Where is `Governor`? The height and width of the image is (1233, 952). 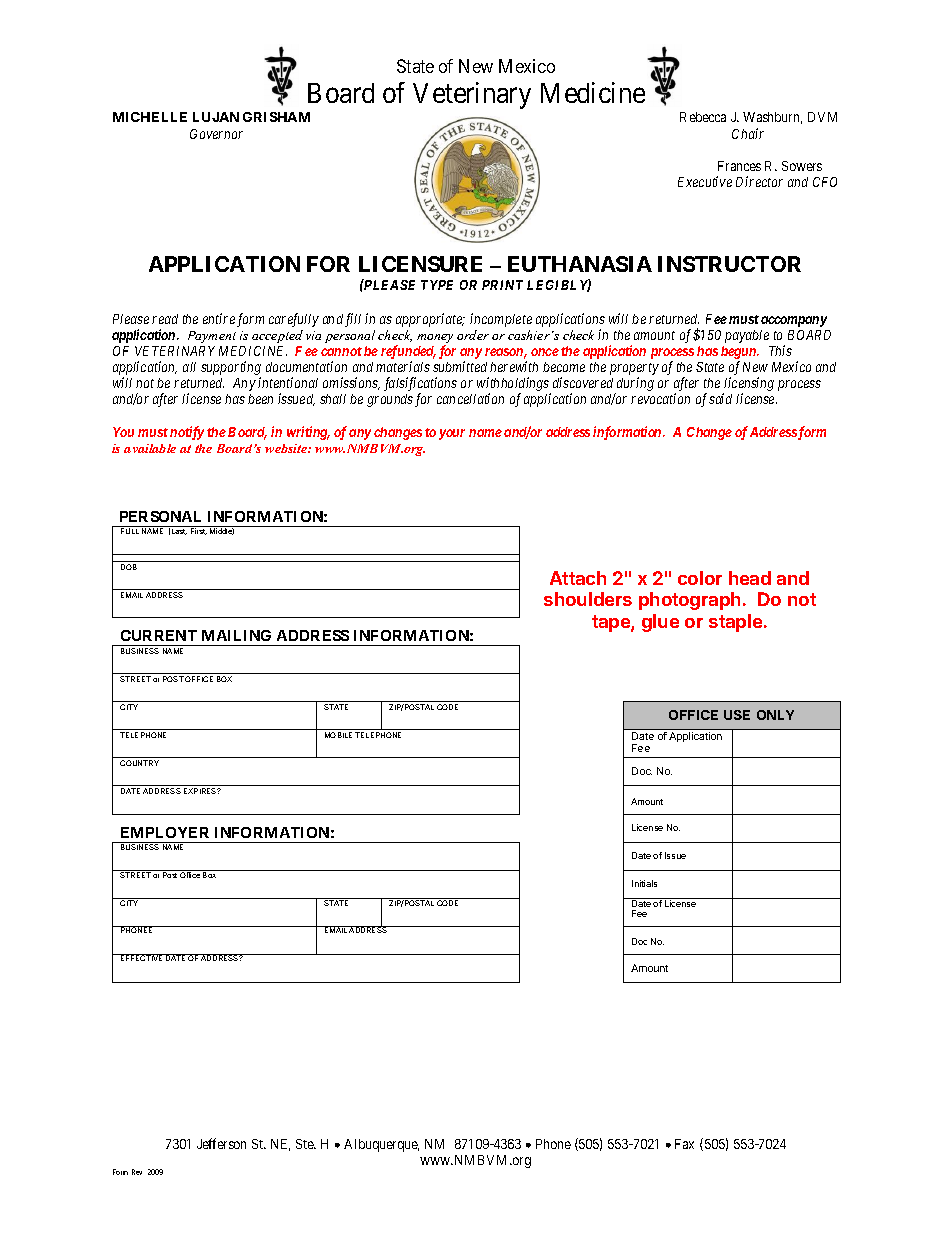 Governor is located at coordinates (216, 134).
